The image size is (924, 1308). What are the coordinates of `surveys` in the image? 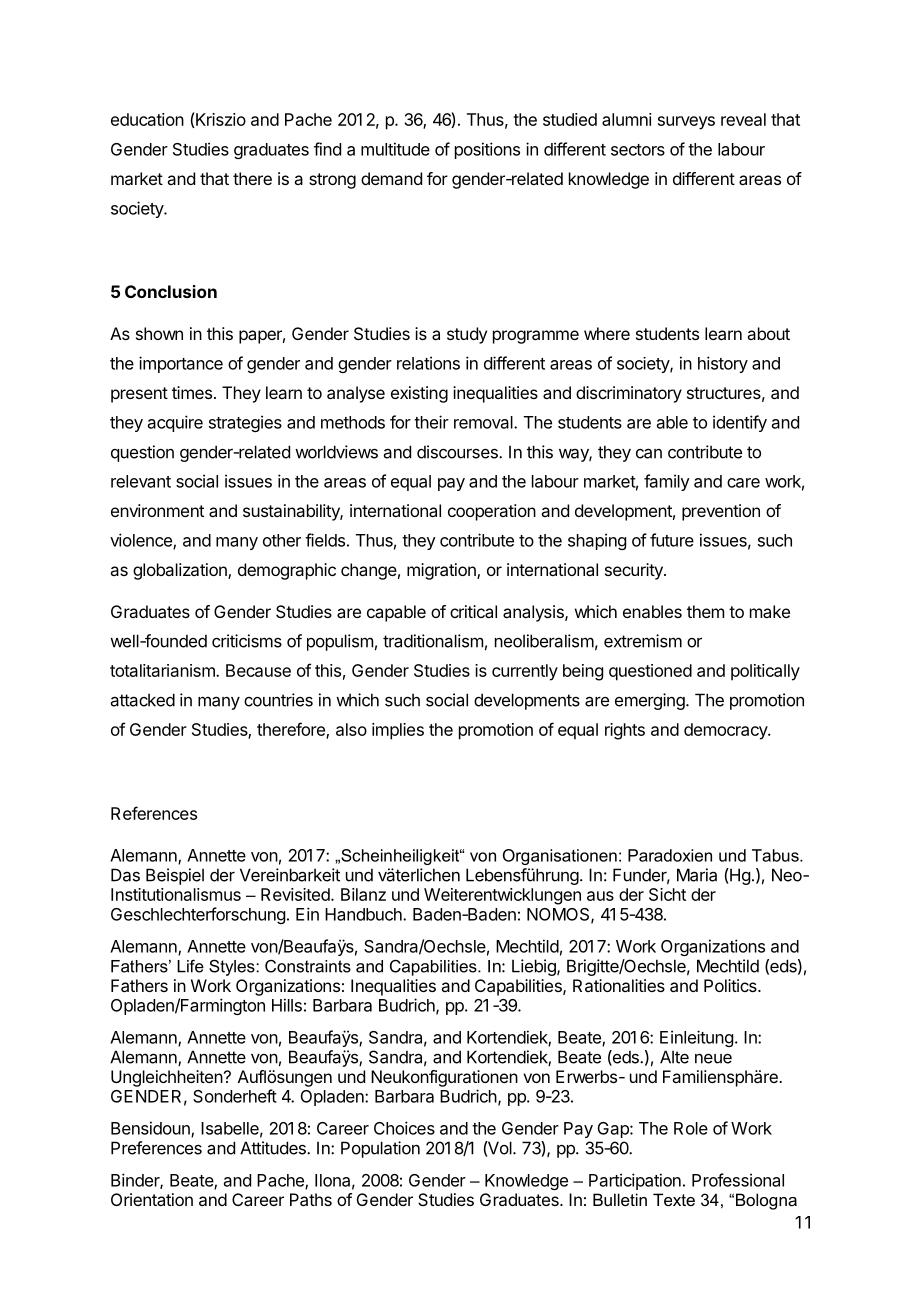 It's located at (686, 123).
